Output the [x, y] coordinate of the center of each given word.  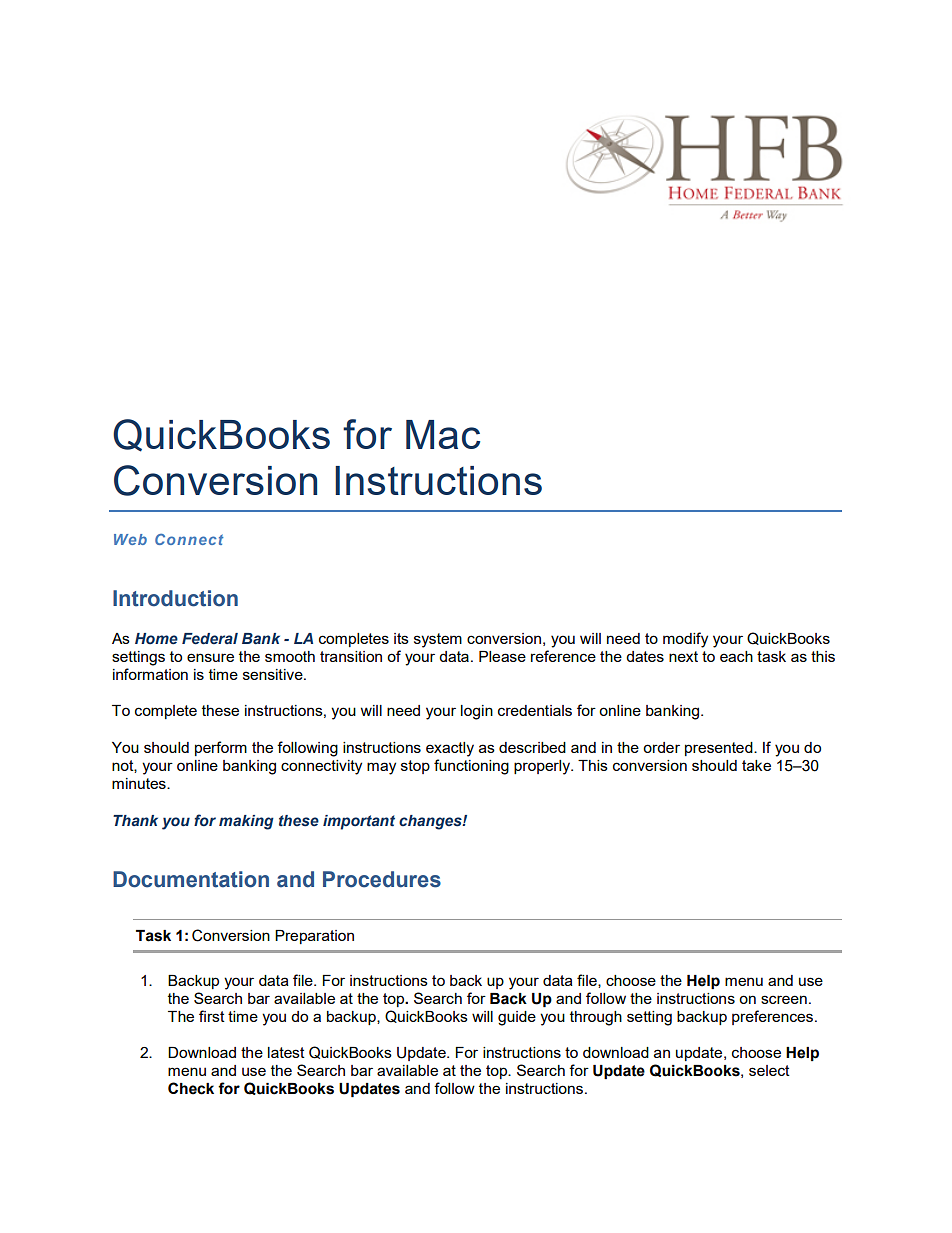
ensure [210, 657]
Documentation [191, 879]
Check [191, 1088]
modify [685, 640]
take [756, 765]
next [683, 656]
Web [130, 539]
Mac [443, 434]
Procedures [382, 879]
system [438, 640]
